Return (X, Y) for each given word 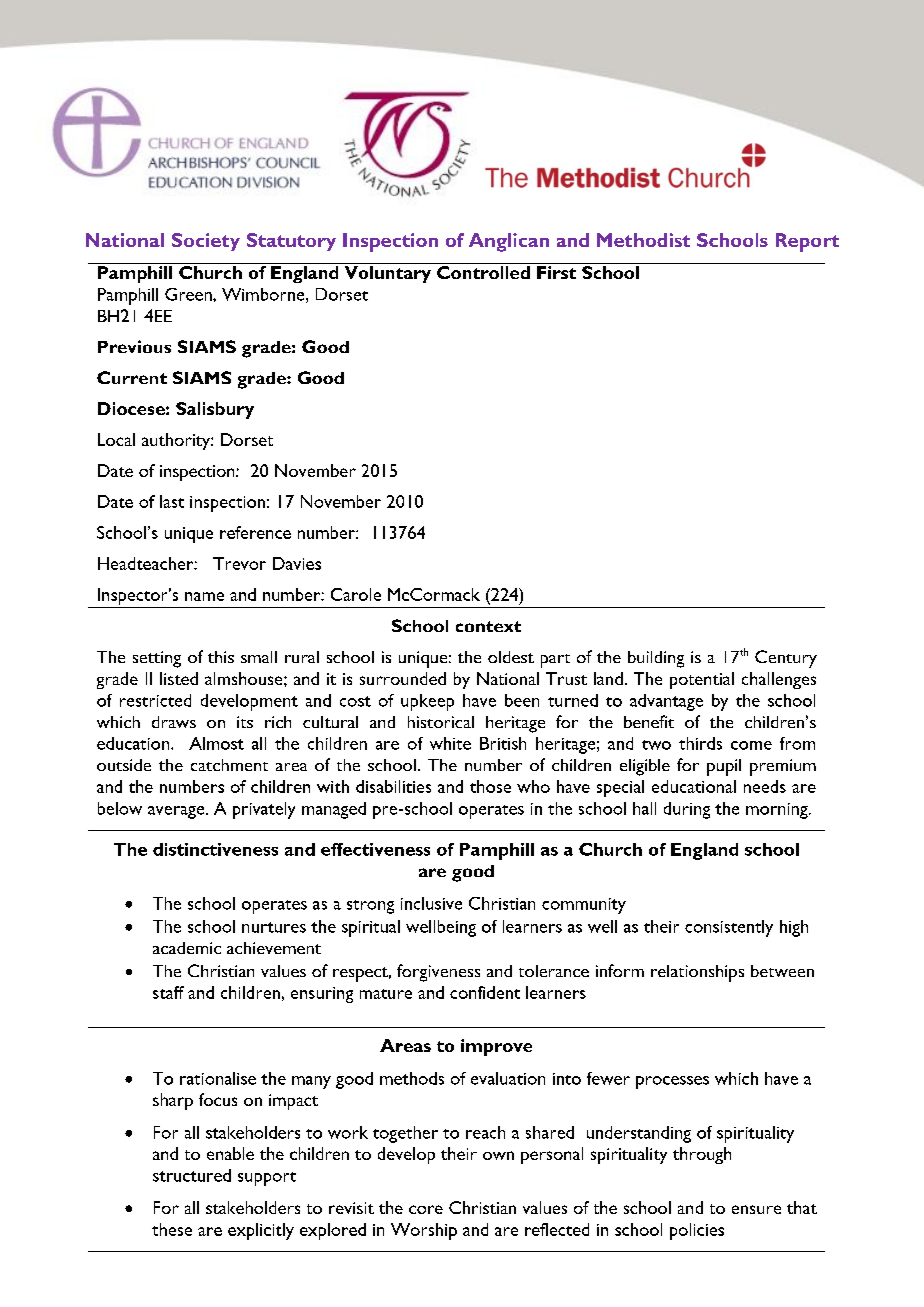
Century (786, 659)
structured (192, 1175)
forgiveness (438, 973)
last (172, 501)
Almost (216, 743)
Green (189, 294)
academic (187, 948)
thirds (700, 743)
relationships (697, 973)
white (450, 743)
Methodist (643, 240)
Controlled (483, 272)
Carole (356, 594)
